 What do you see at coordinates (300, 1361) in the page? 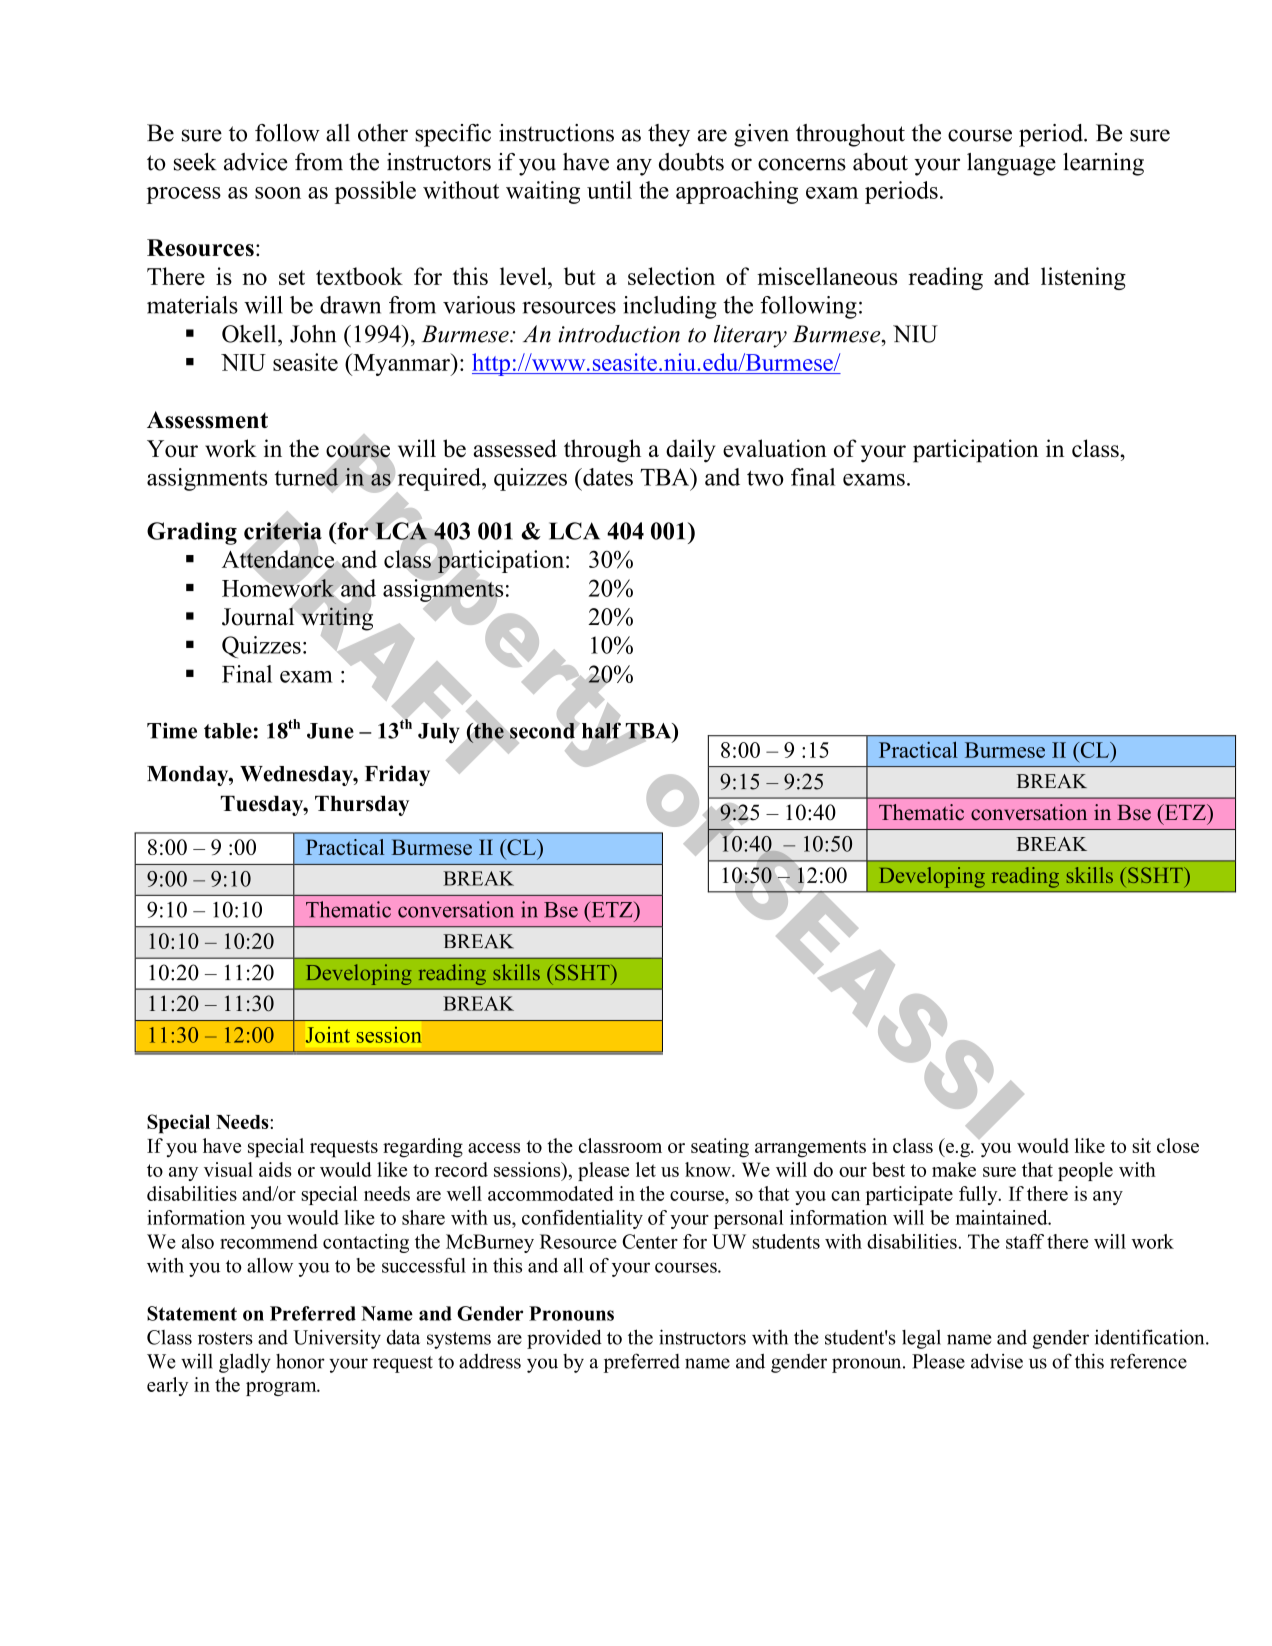
I see `honor` at bounding box center [300, 1361].
